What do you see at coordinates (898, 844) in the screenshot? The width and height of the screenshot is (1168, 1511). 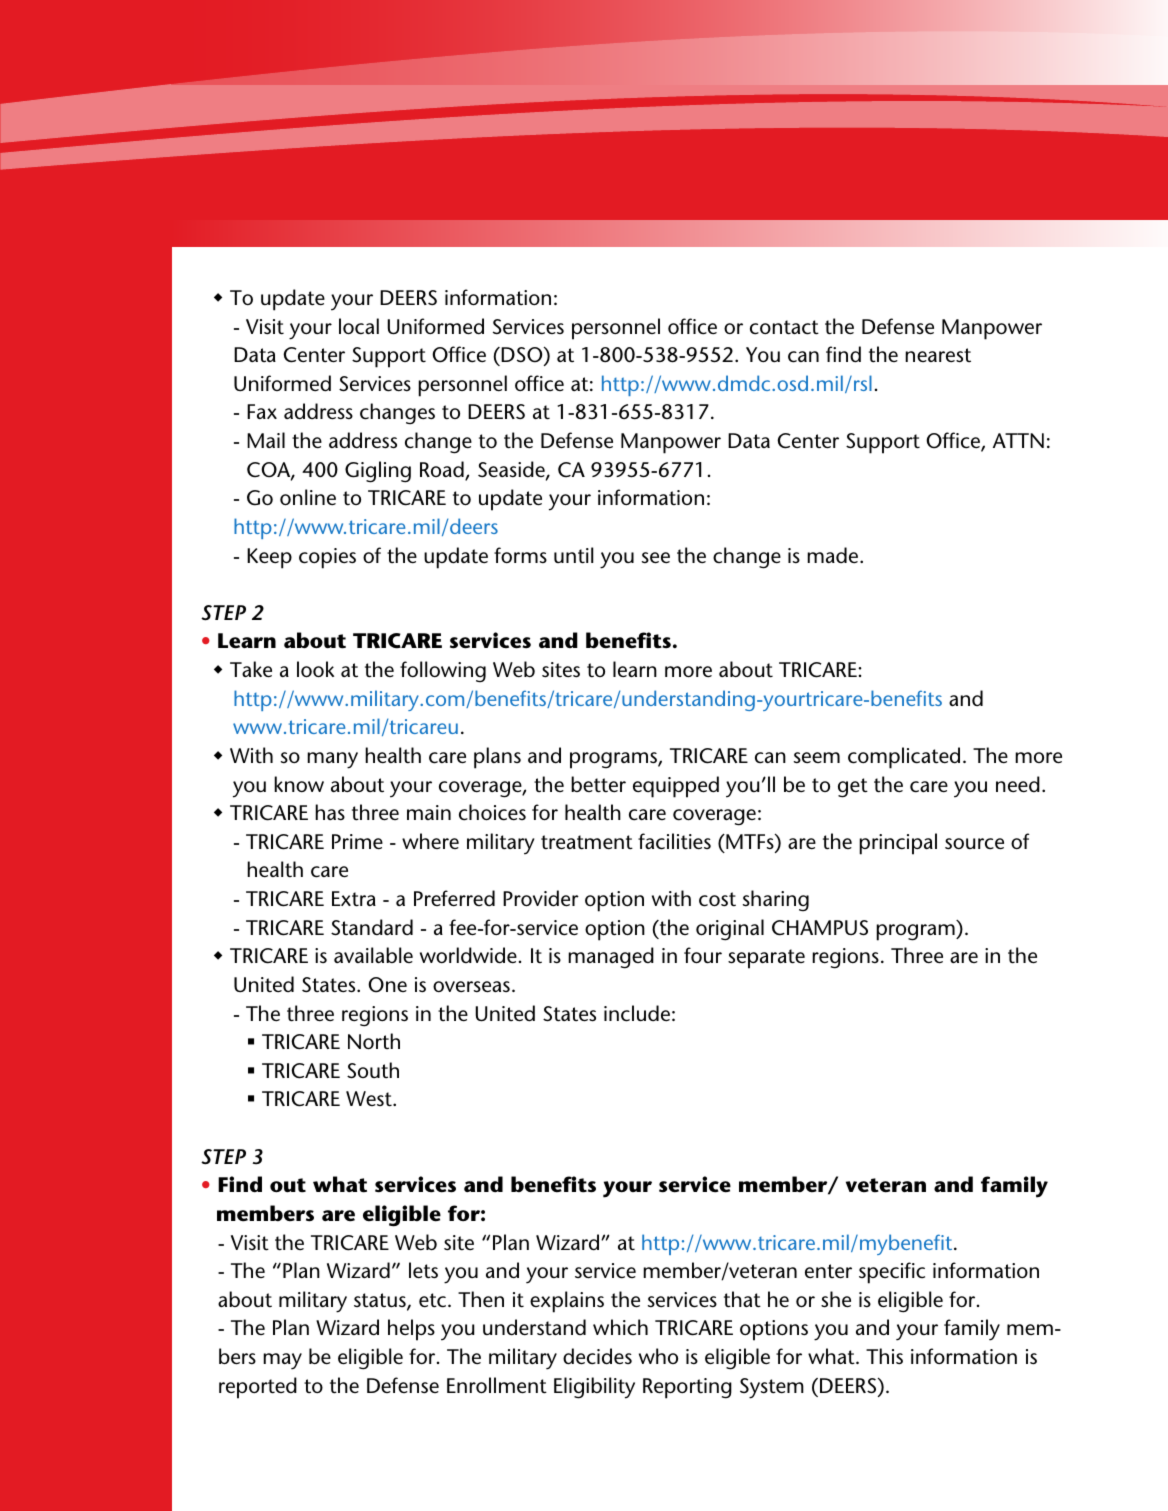 I see `principal` at bounding box center [898, 844].
